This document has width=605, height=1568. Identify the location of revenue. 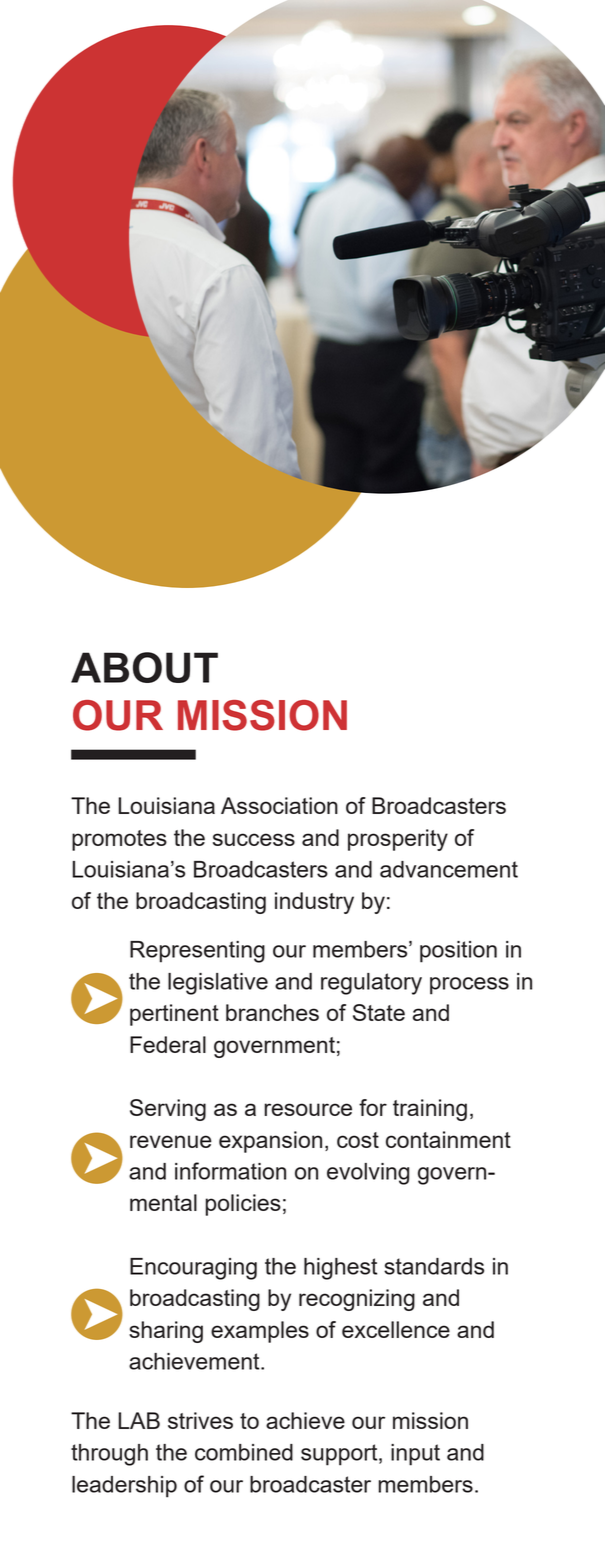
(171, 1141).
